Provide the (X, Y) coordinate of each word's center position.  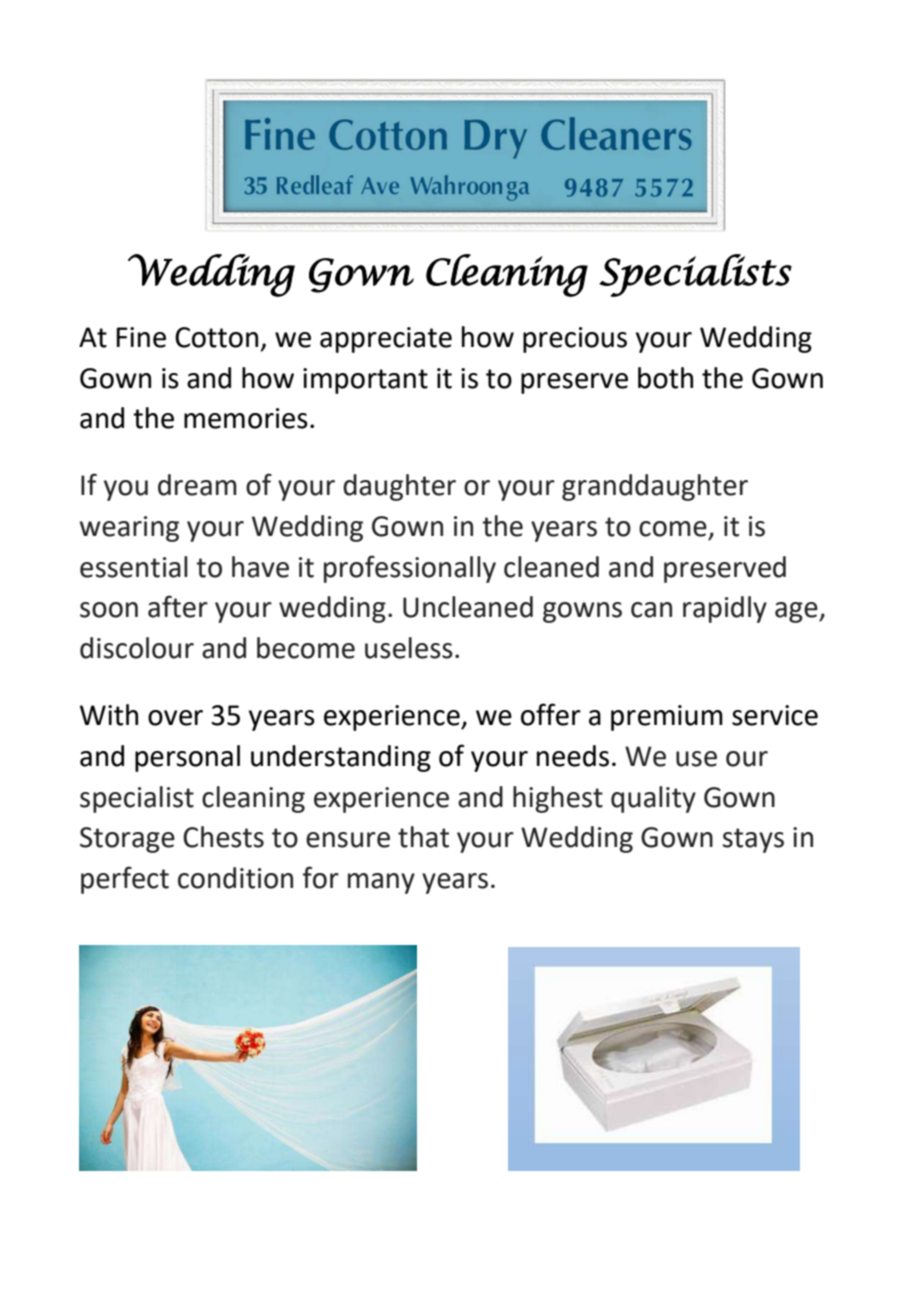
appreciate (386, 340)
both (665, 378)
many (381, 883)
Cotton (216, 337)
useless (409, 648)
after (178, 606)
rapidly (725, 609)
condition (235, 878)
